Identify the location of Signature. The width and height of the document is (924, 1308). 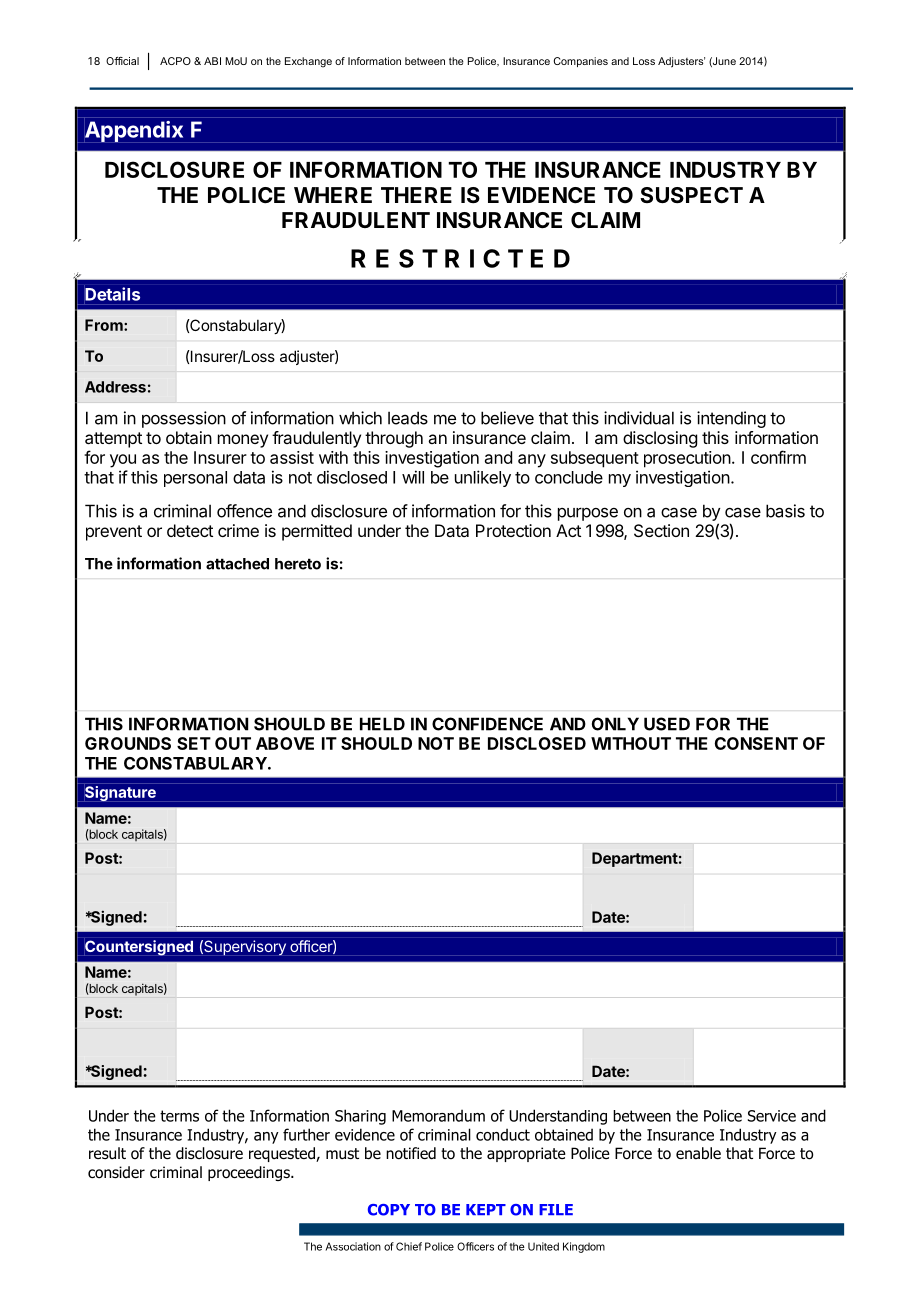
(120, 793).
